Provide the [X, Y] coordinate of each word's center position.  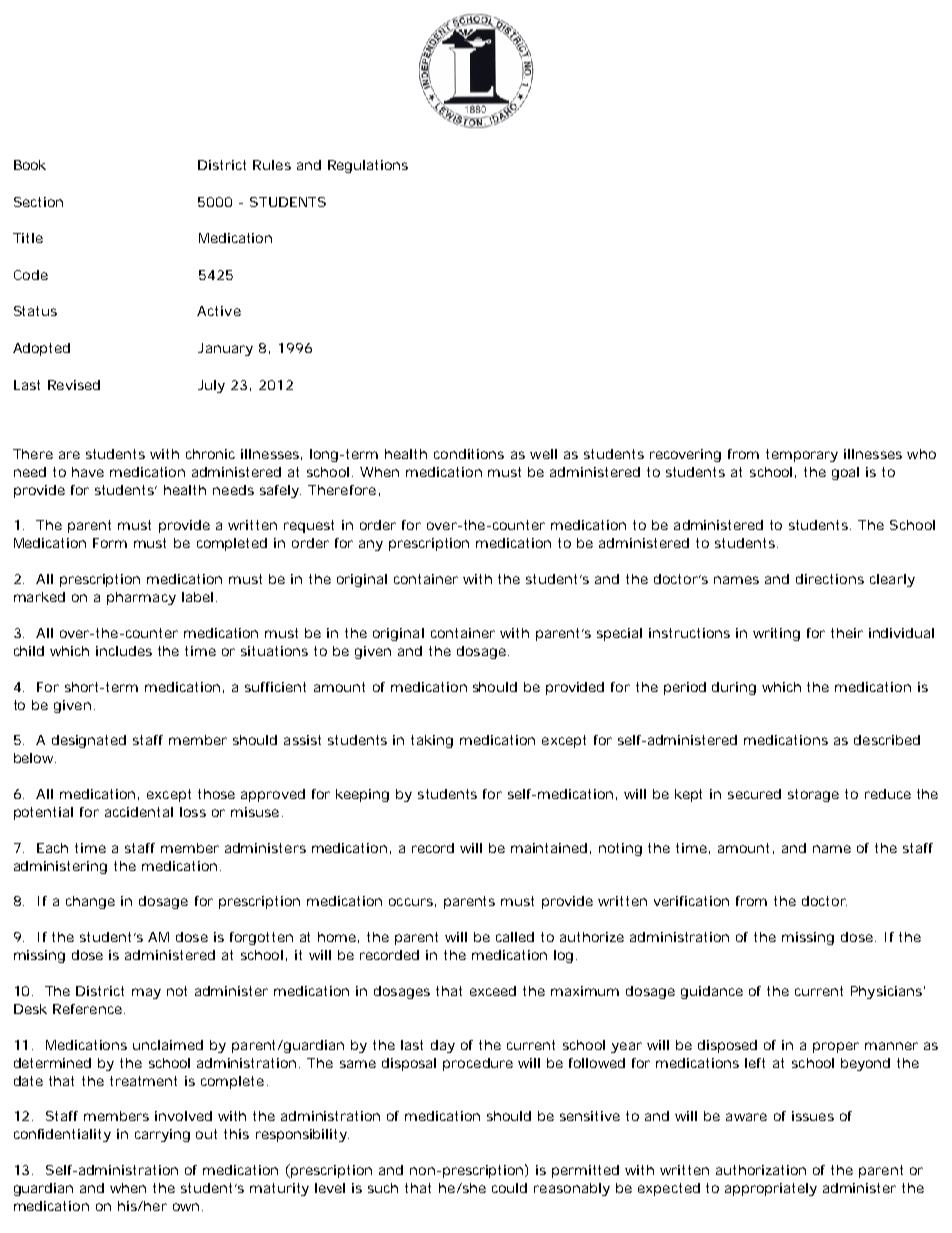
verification [691, 901]
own [186, 1207]
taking [432, 741]
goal [845, 473]
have [88, 472]
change [90, 902]
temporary [802, 455]
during [734, 688]
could [509, 1188]
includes [124, 651]
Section [38, 202]
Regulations [368, 166]
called [515, 937]
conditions [469, 454]
